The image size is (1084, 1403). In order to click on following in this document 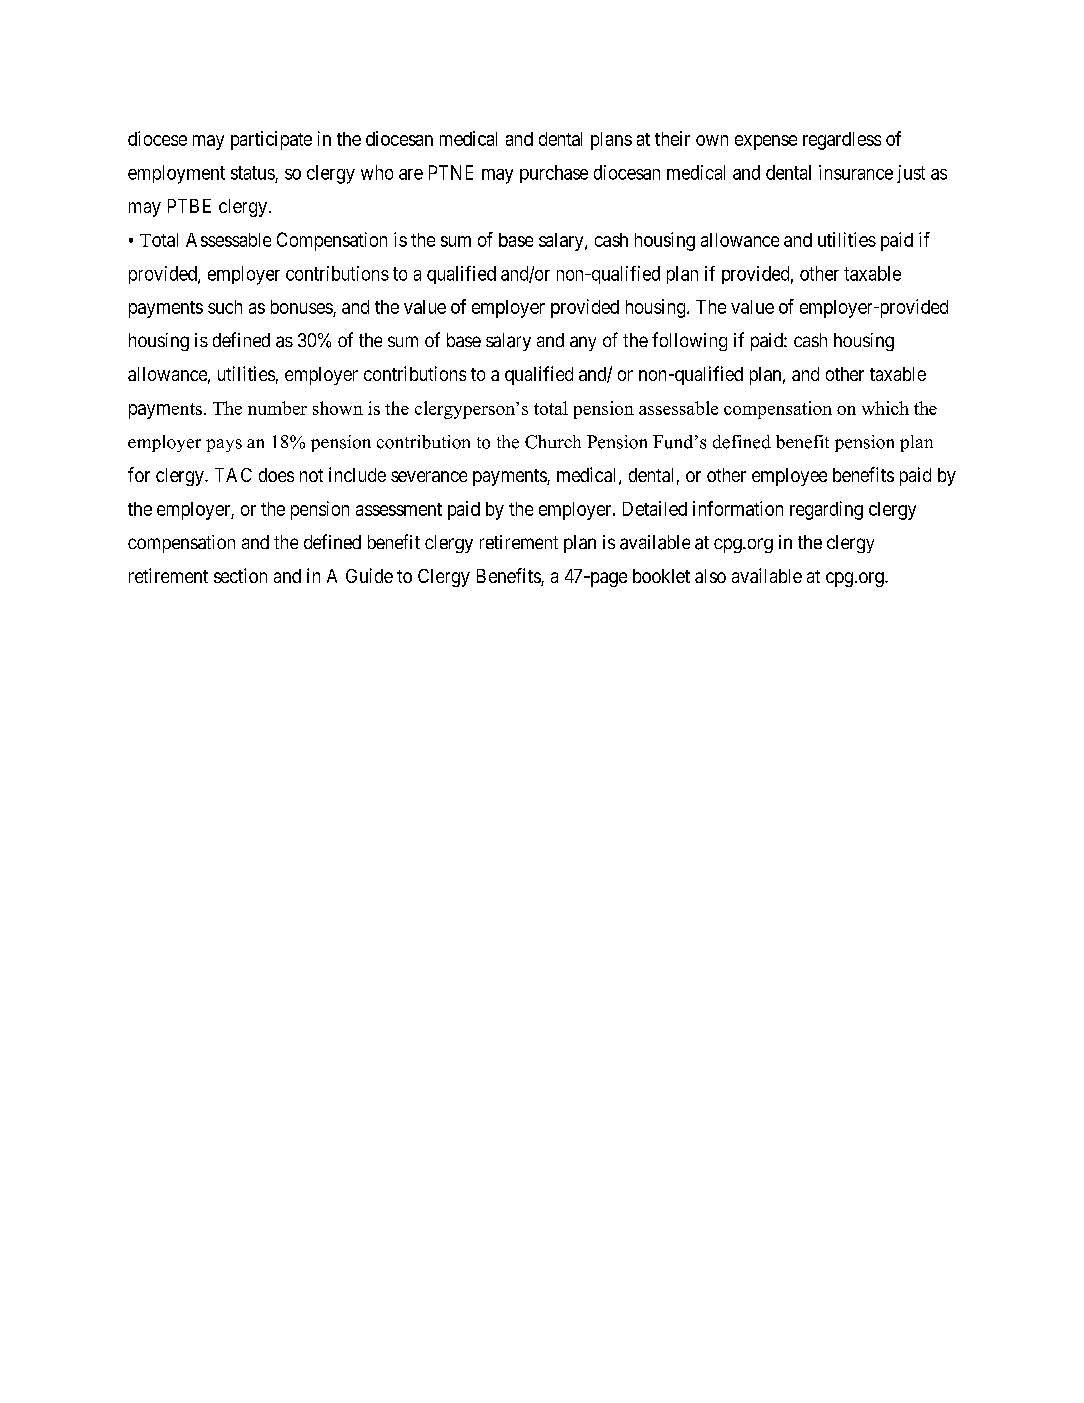, I will do `click(689, 341)`.
